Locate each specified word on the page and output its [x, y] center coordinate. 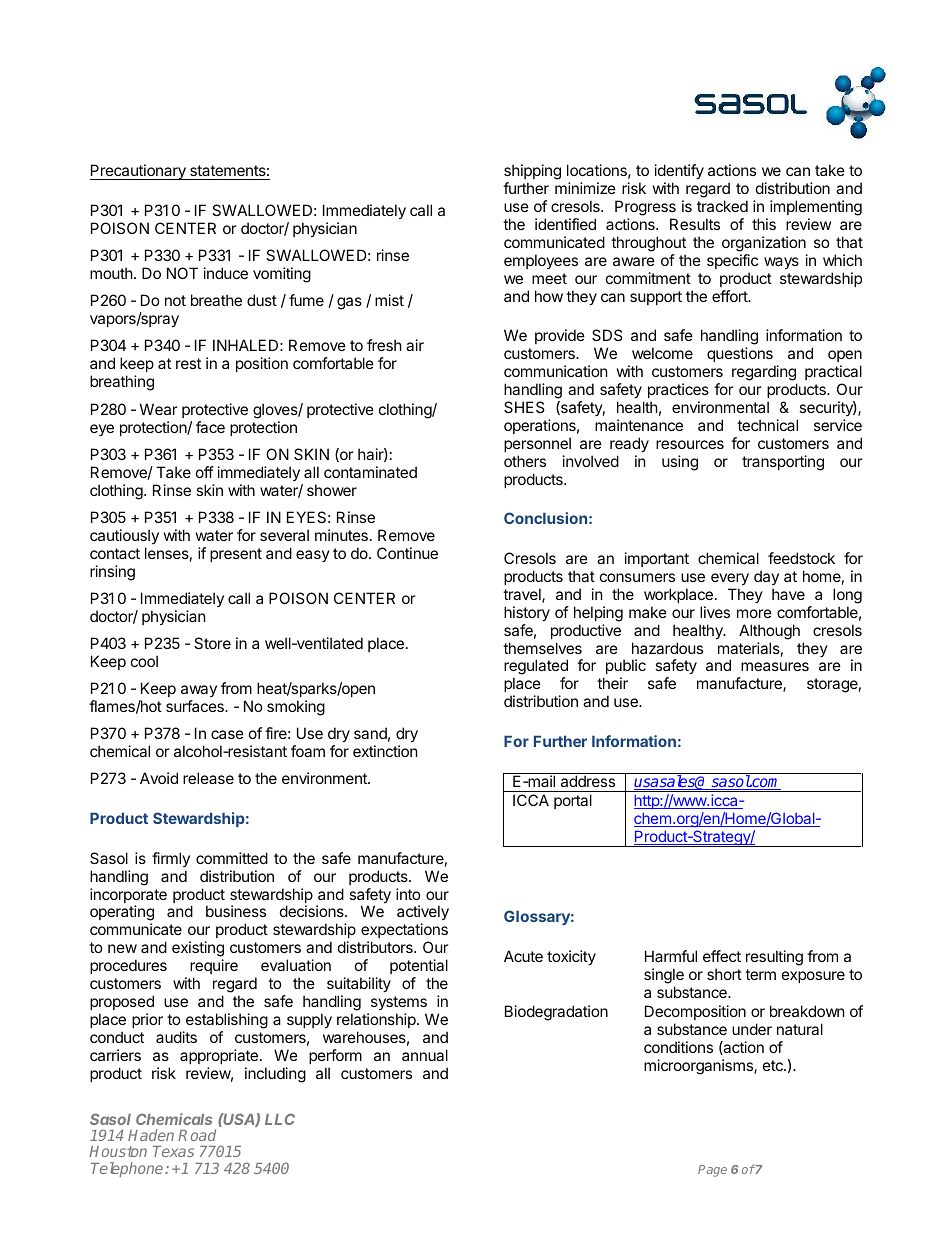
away [199, 691]
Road [197, 1135]
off [205, 472]
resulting [774, 958]
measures [775, 666]
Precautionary [139, 172]
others [525, 461]
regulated [536, 668]
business [236, 911]
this [764, 224]
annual [425, 1055]
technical [767, 425]
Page [712, 1171]
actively [423, 914]
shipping [532, 173]
